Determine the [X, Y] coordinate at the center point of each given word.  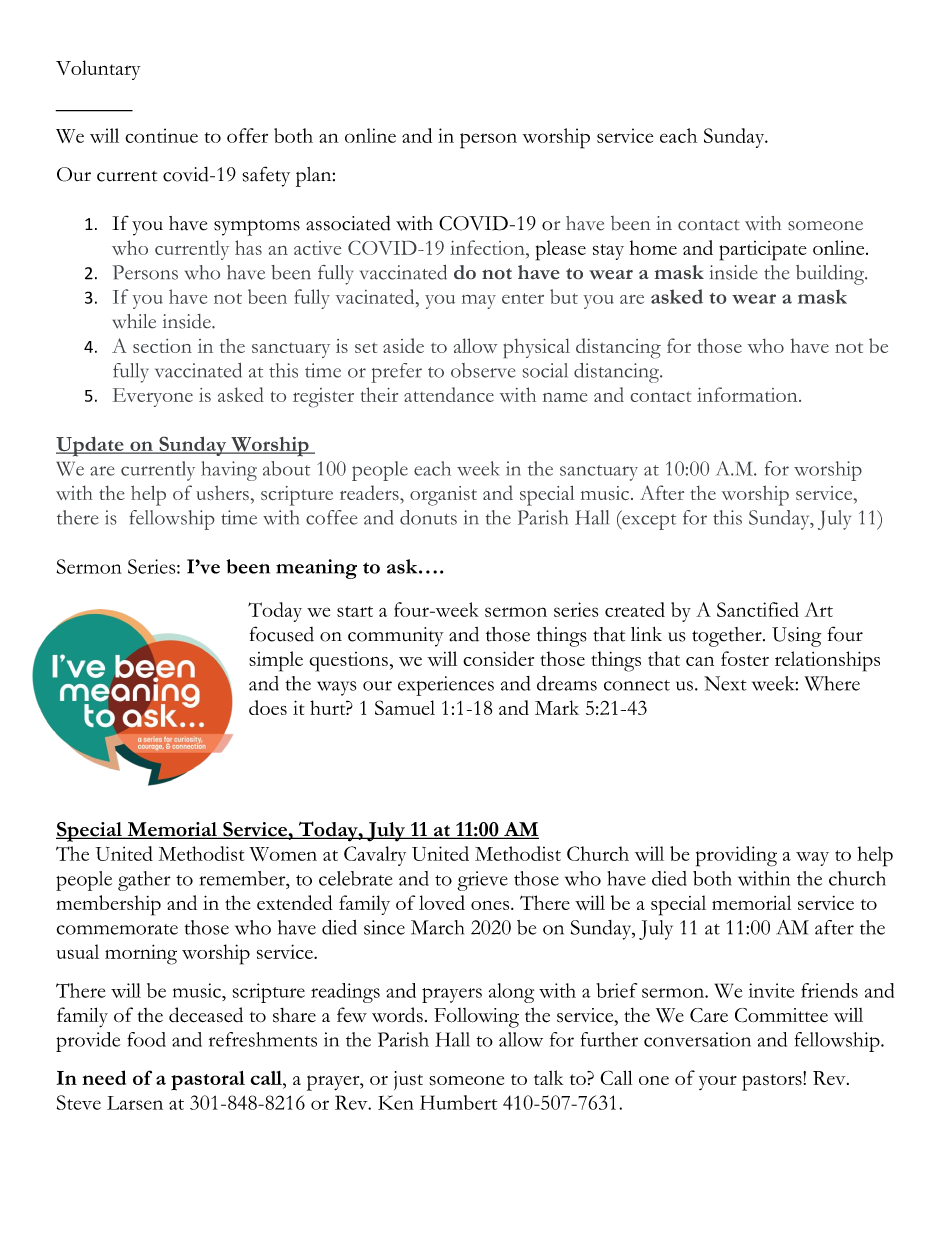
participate [763, 251]
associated [348, 223]
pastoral [208, 1081]
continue [161, 135]
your [718, 1082]
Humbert [458, 1102]
